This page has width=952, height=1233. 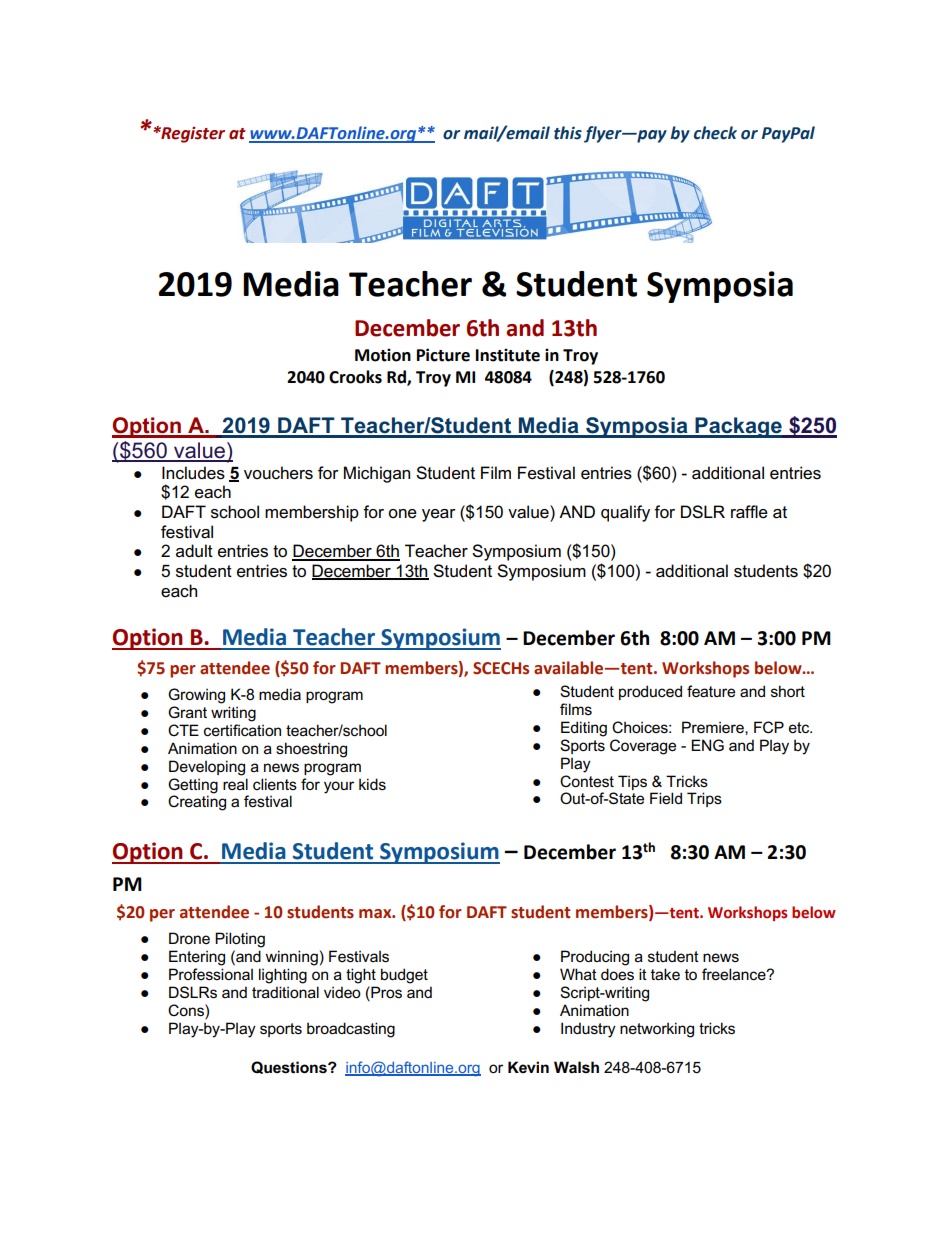 I want to click on this, so click(x=568, y=133).
